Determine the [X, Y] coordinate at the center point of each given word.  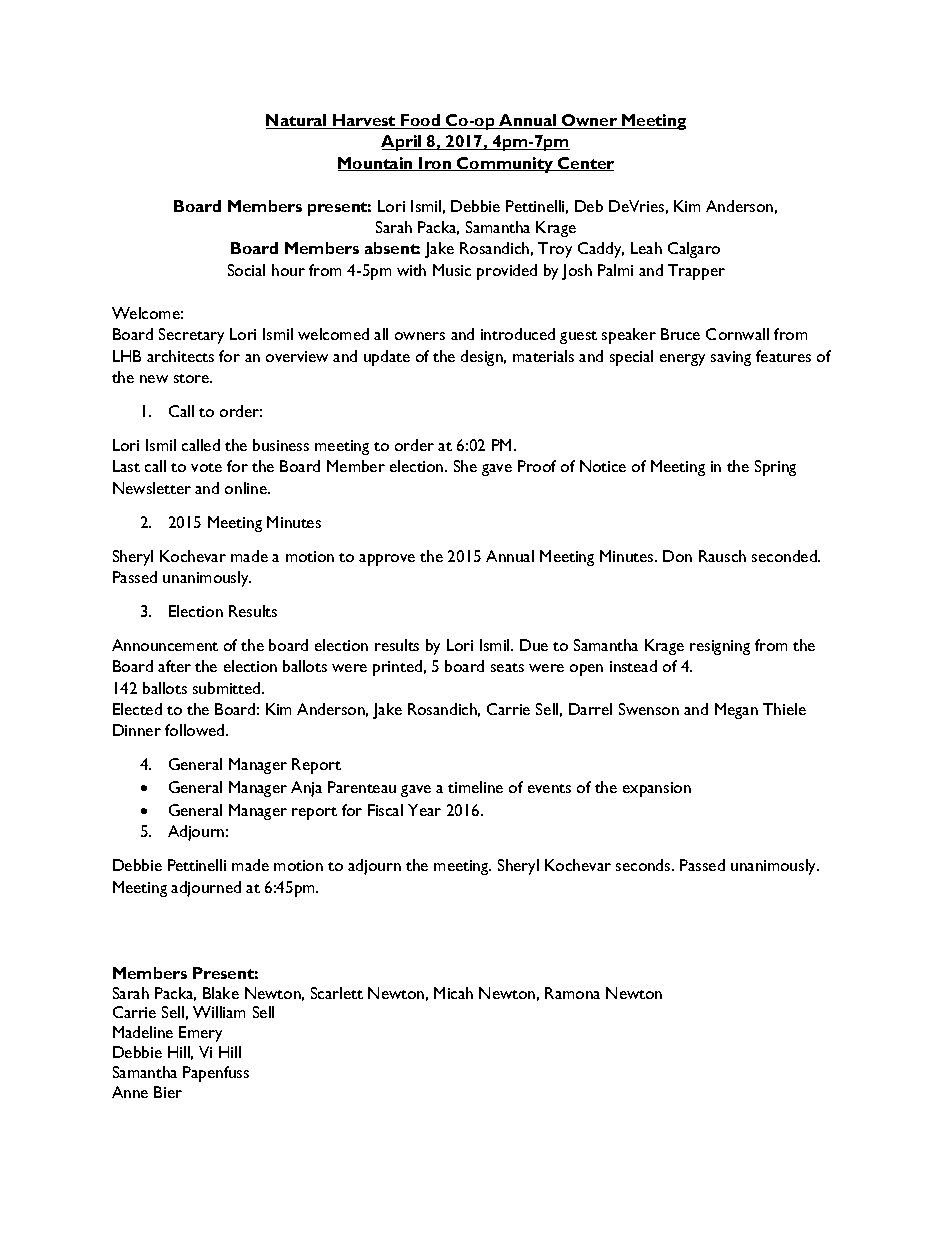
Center [585, 164]
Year [424, 810]
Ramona [572, 993]
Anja [306, 789]
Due [534, 645]
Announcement [165, 645]
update [387, 358]
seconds [644, 865]
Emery [200, 1034]
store [193, 378]
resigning [720, 647]
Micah [453, 993]
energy [682, 360]
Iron [435, 164]
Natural [297, 121]
